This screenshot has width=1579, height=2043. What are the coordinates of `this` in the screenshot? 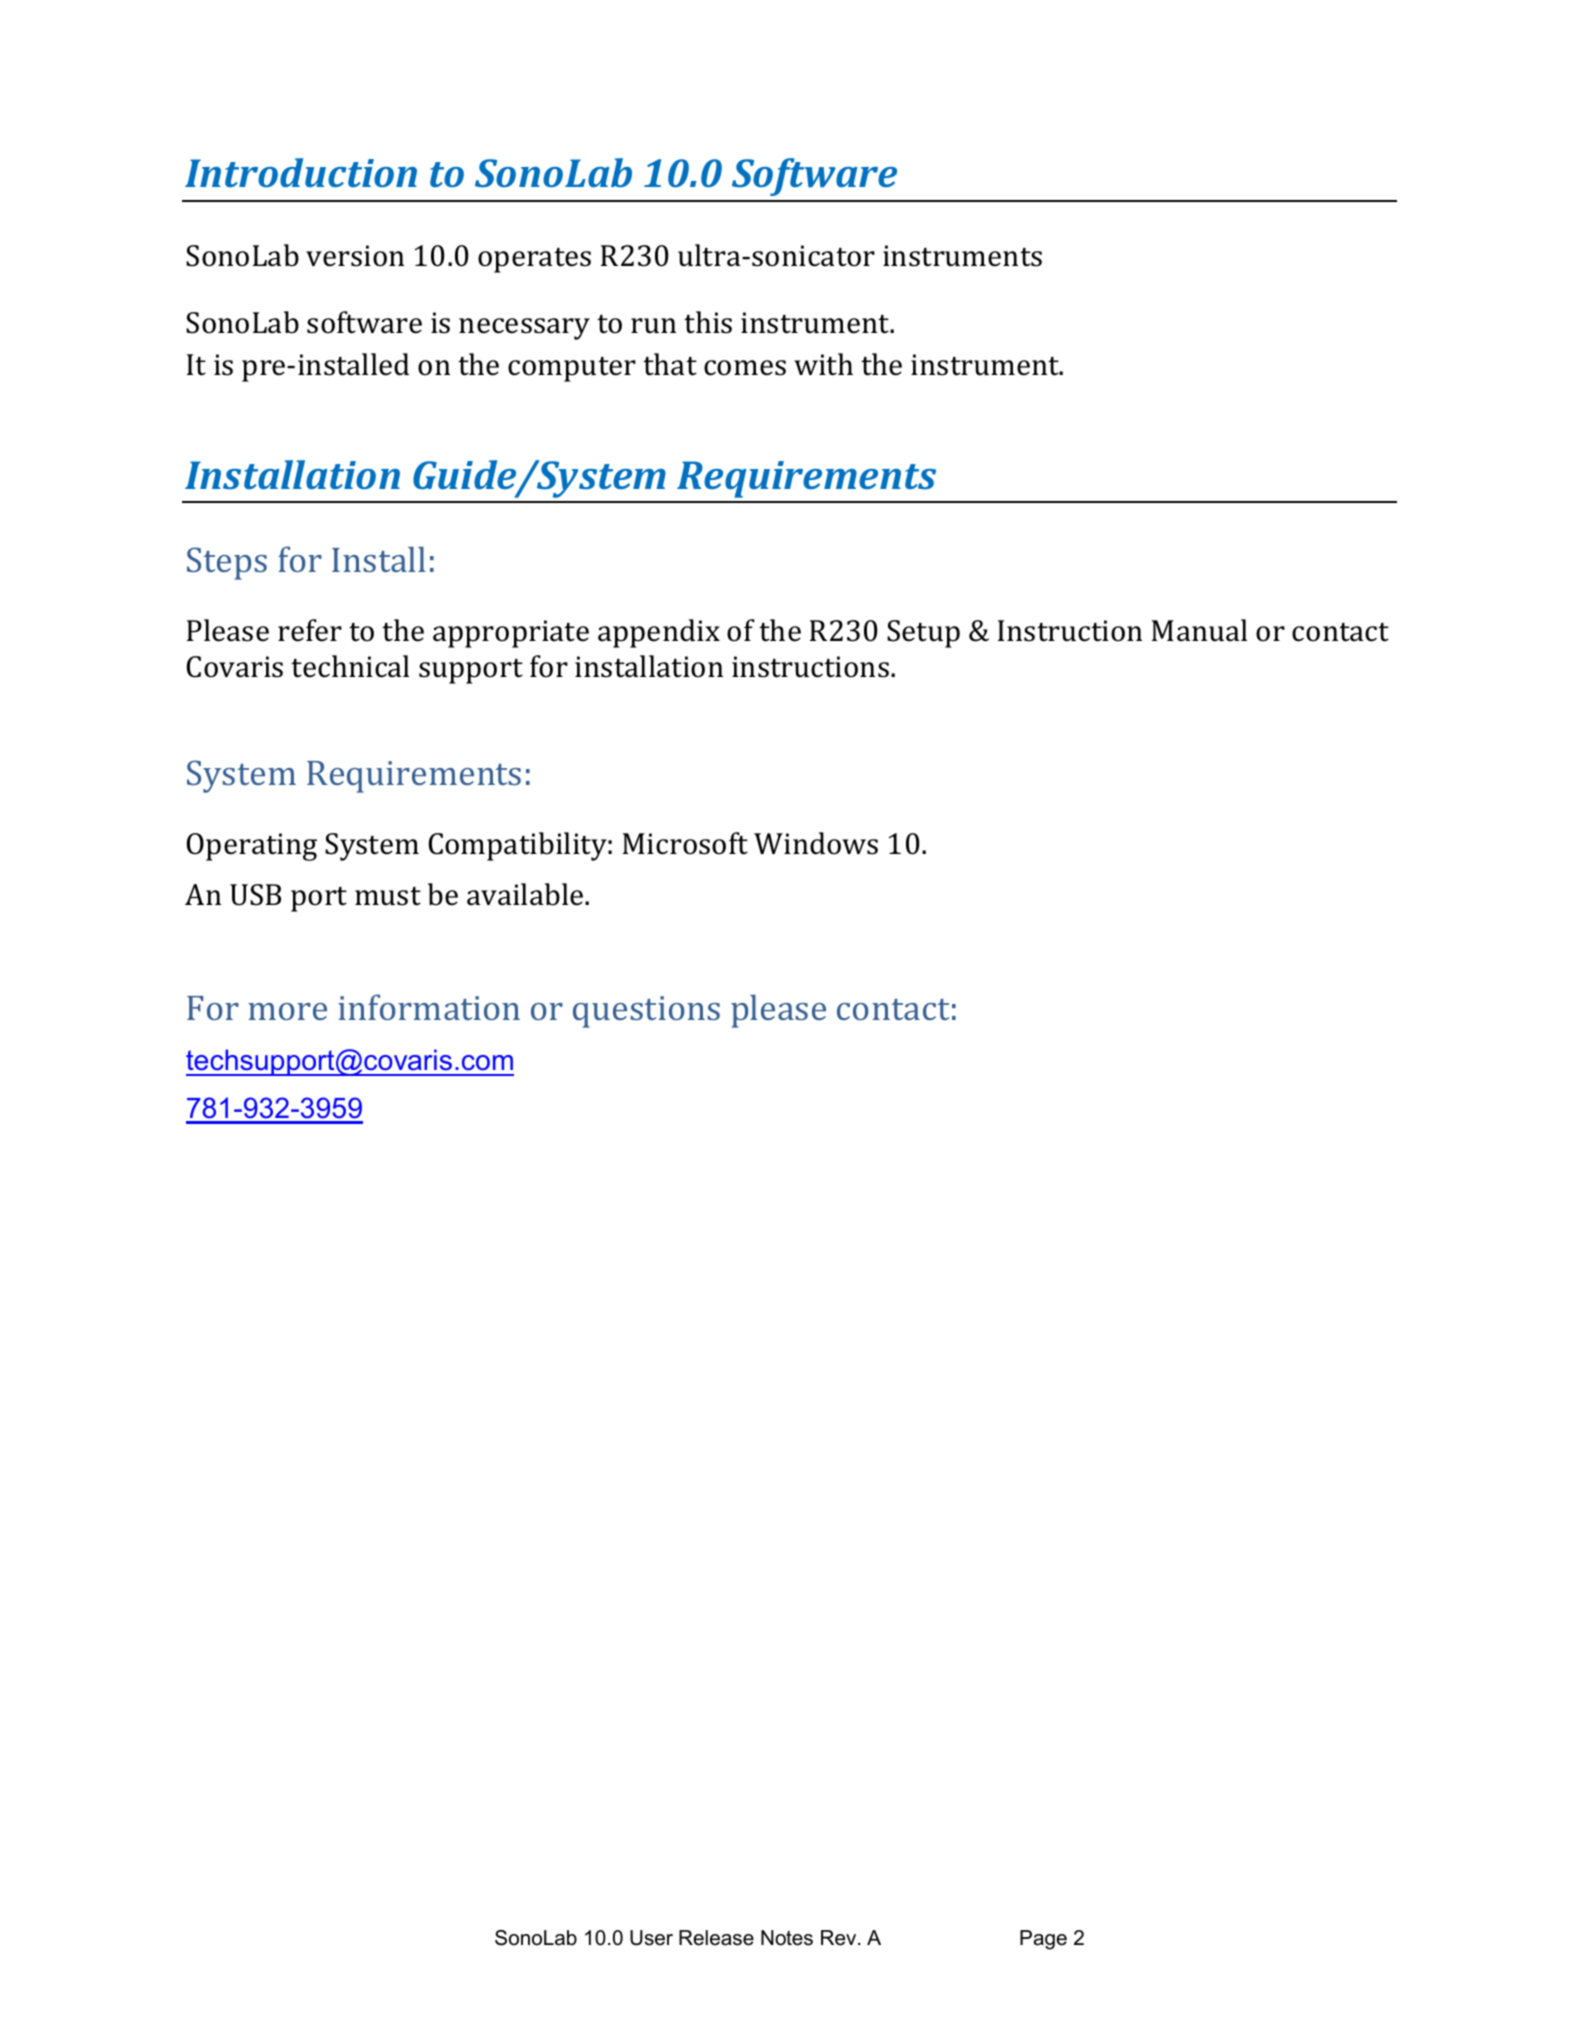 It's located at (708, 322).
